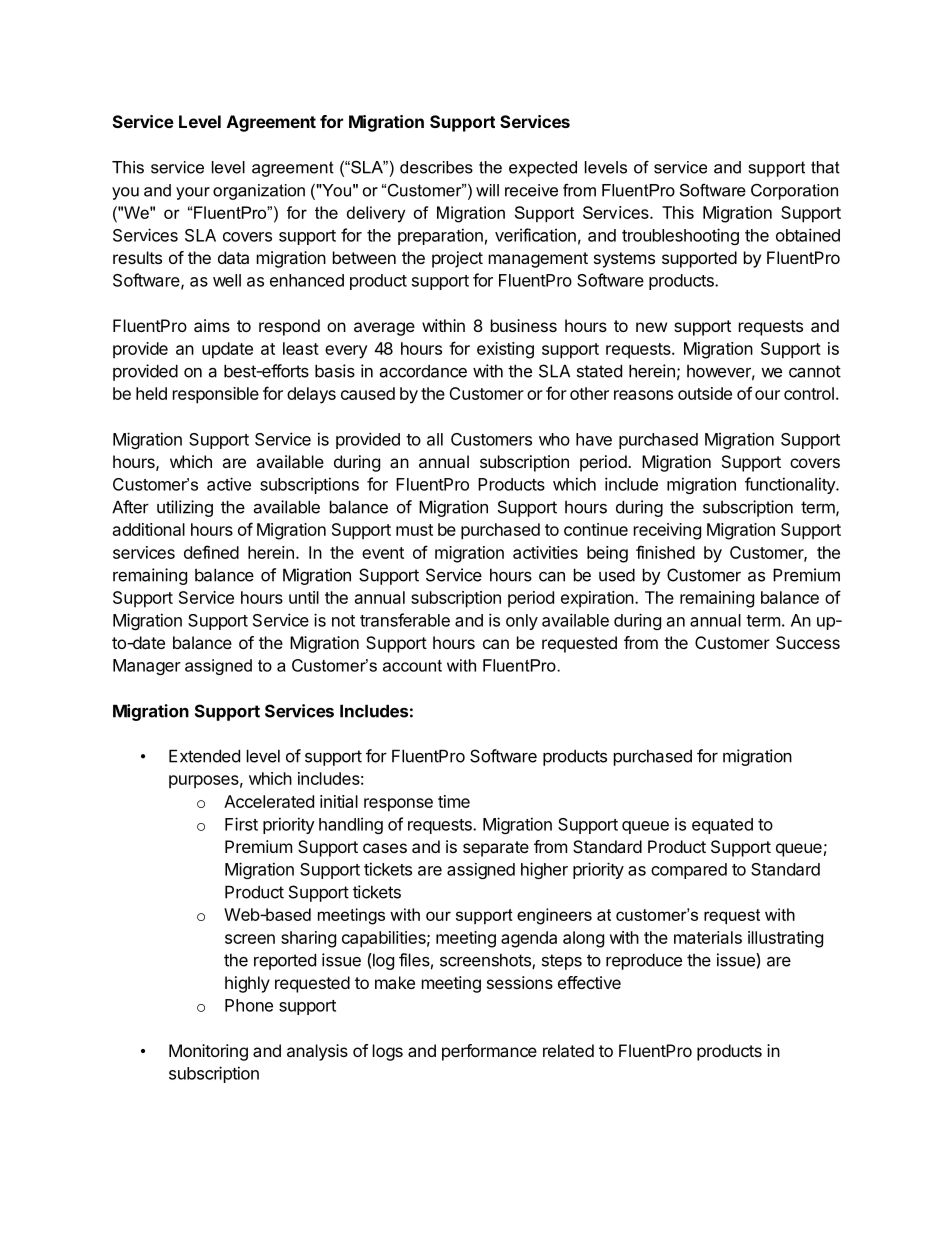  Describe the element at coordinates (791, 485) in the screenshot. I see `functionality` at that location.
